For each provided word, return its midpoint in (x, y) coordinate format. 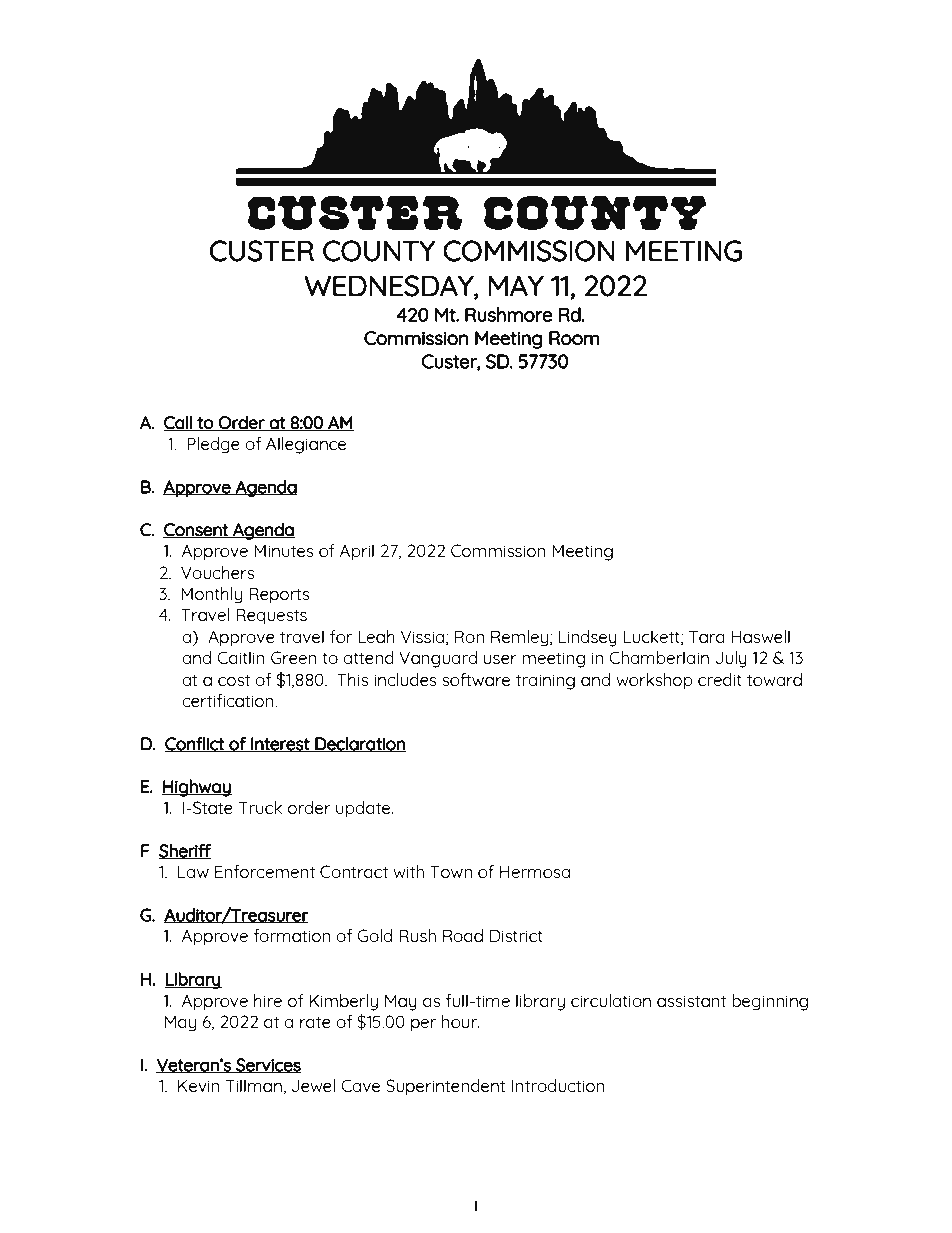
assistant (691, 1001)
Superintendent (446, 1087)
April (356, 552)
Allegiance (306, 445)
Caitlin (241, 657)
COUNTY (379, 251)
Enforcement (265, 871)
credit (720, 679)
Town (451, 871)
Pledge (213, 445)
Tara (707, 636)
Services (267, 1065)
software (476, 679)
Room (574, 338)
